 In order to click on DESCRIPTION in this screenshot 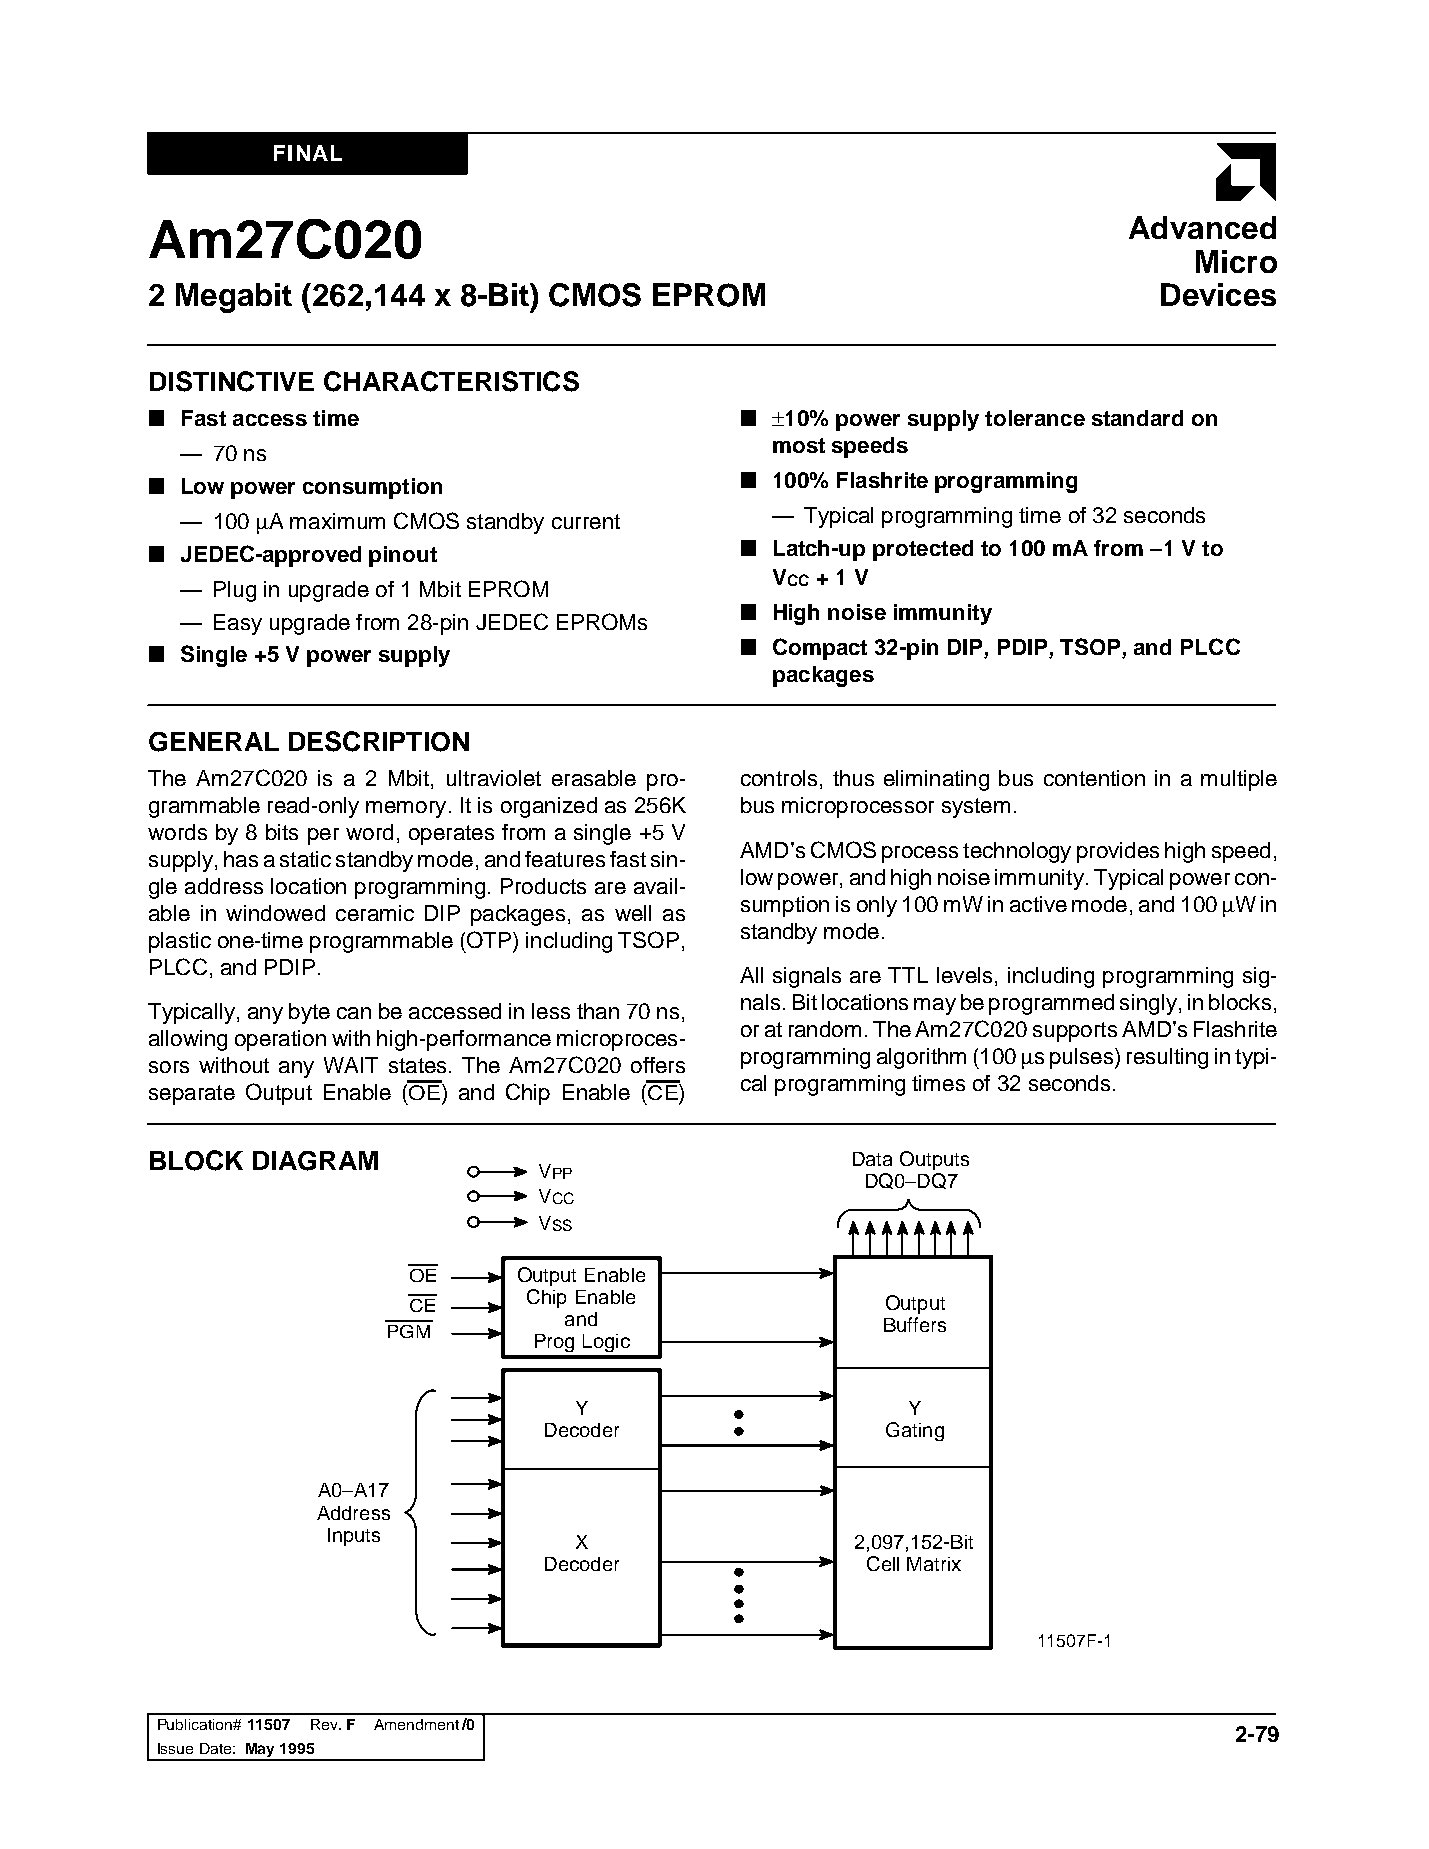, I will do `click(379, 741)`.
